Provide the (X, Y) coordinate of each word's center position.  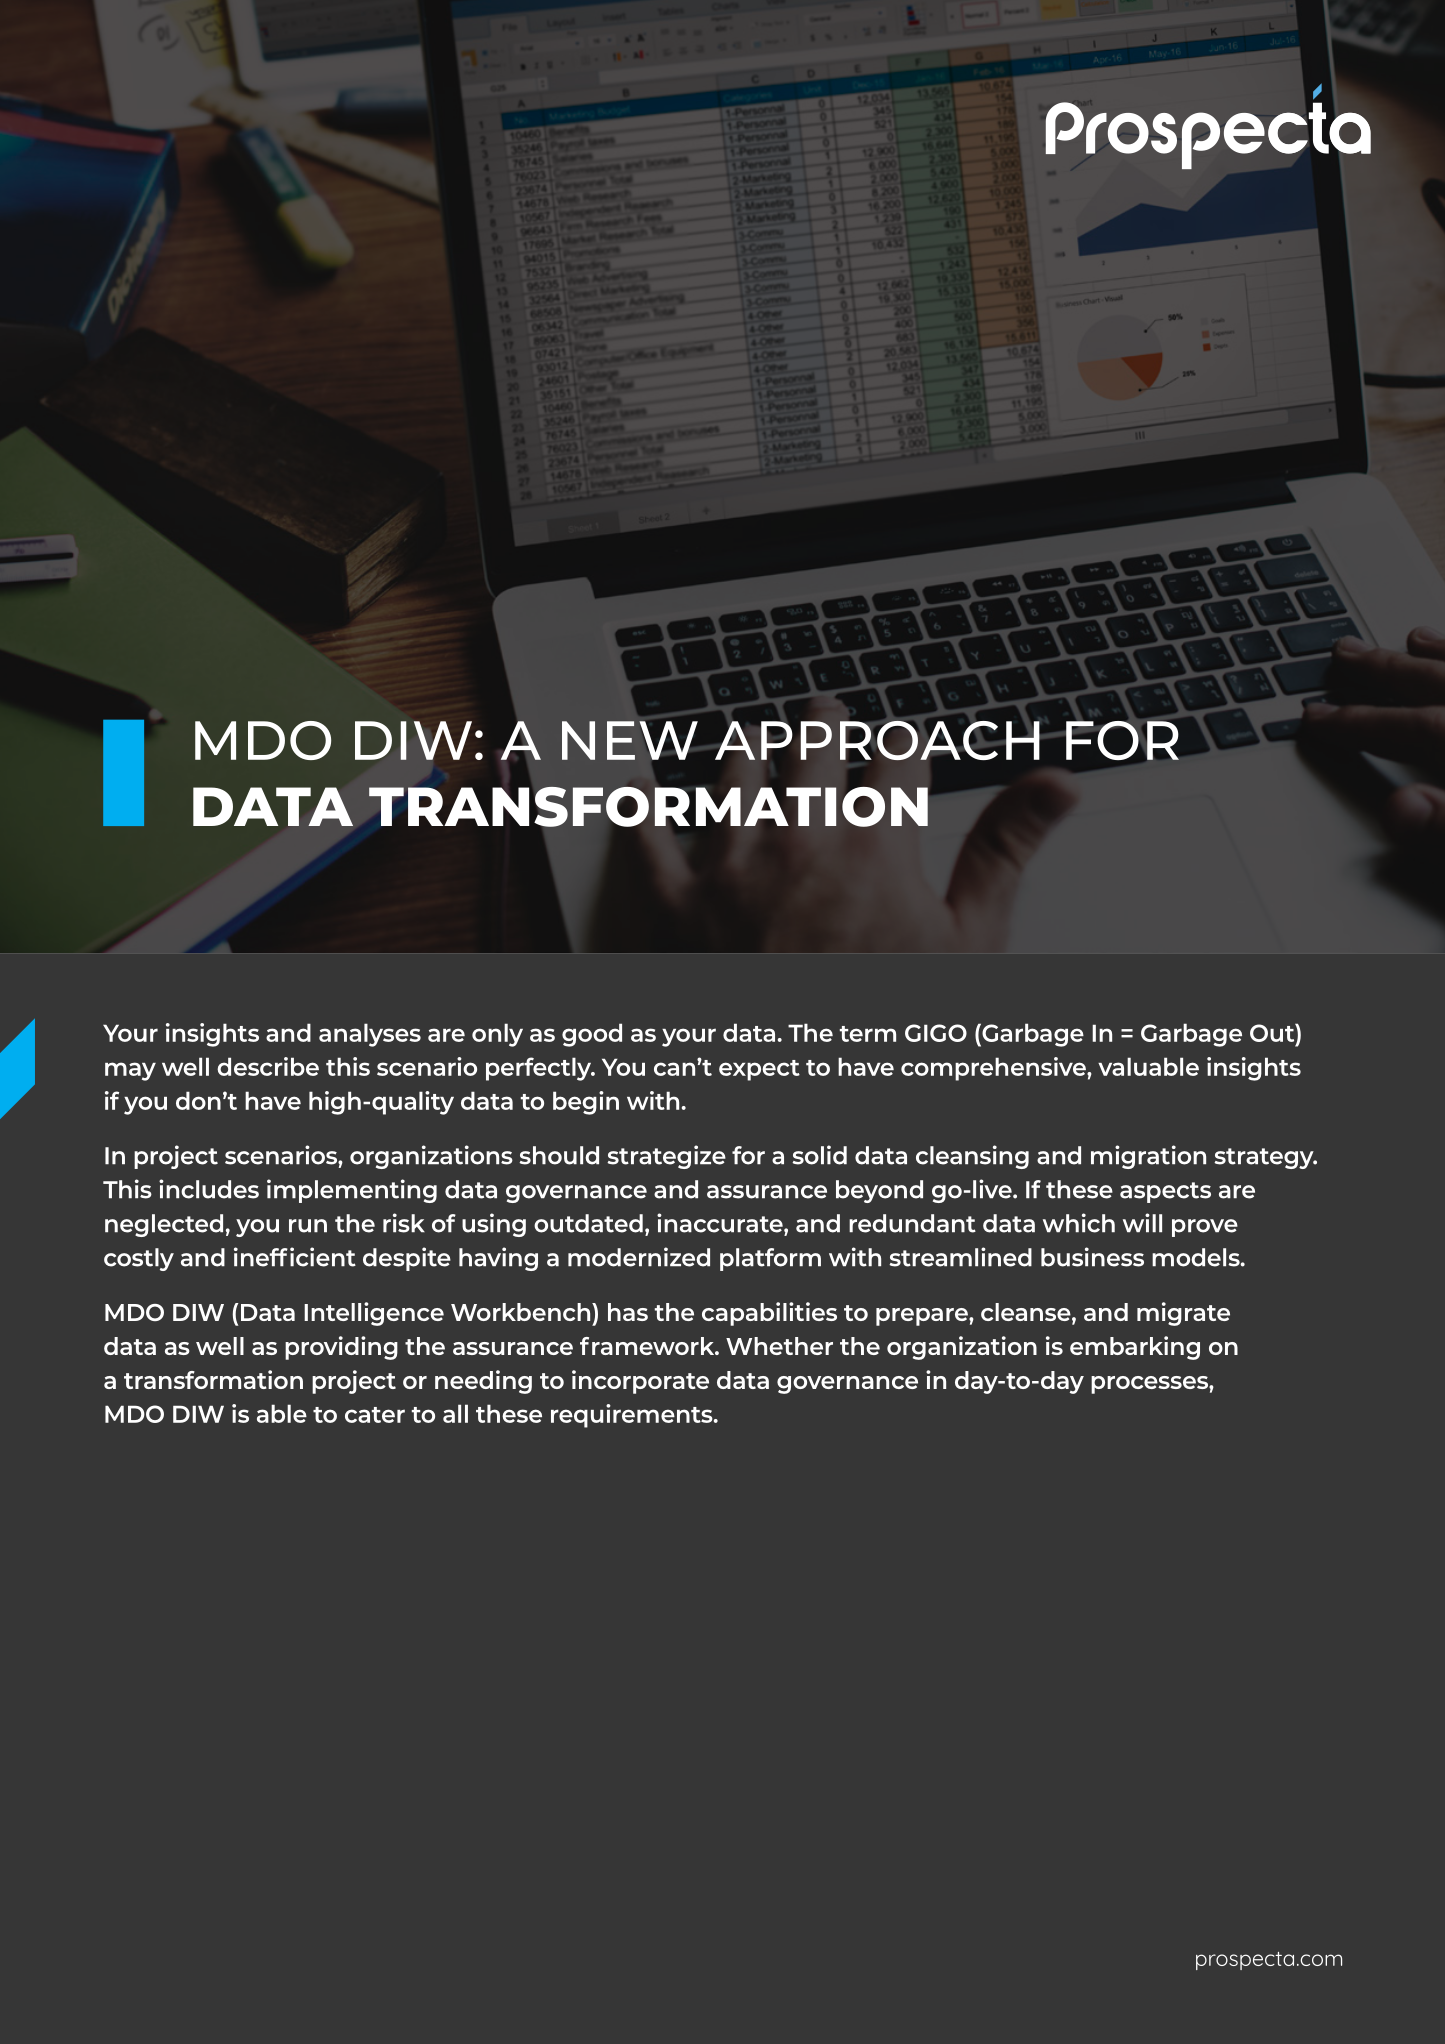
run (308, 1226)
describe (268, 1066)
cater (375, 1415)
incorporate (640, 1382)
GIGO (936, 1033)
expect (759, 1070)
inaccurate (721, 1223)
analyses (370, 1035)
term (868, 1034)
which (1079, 1223)
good (592, 1035)
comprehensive (994, 1069)
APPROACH (877, 740)
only (497, 1035)
